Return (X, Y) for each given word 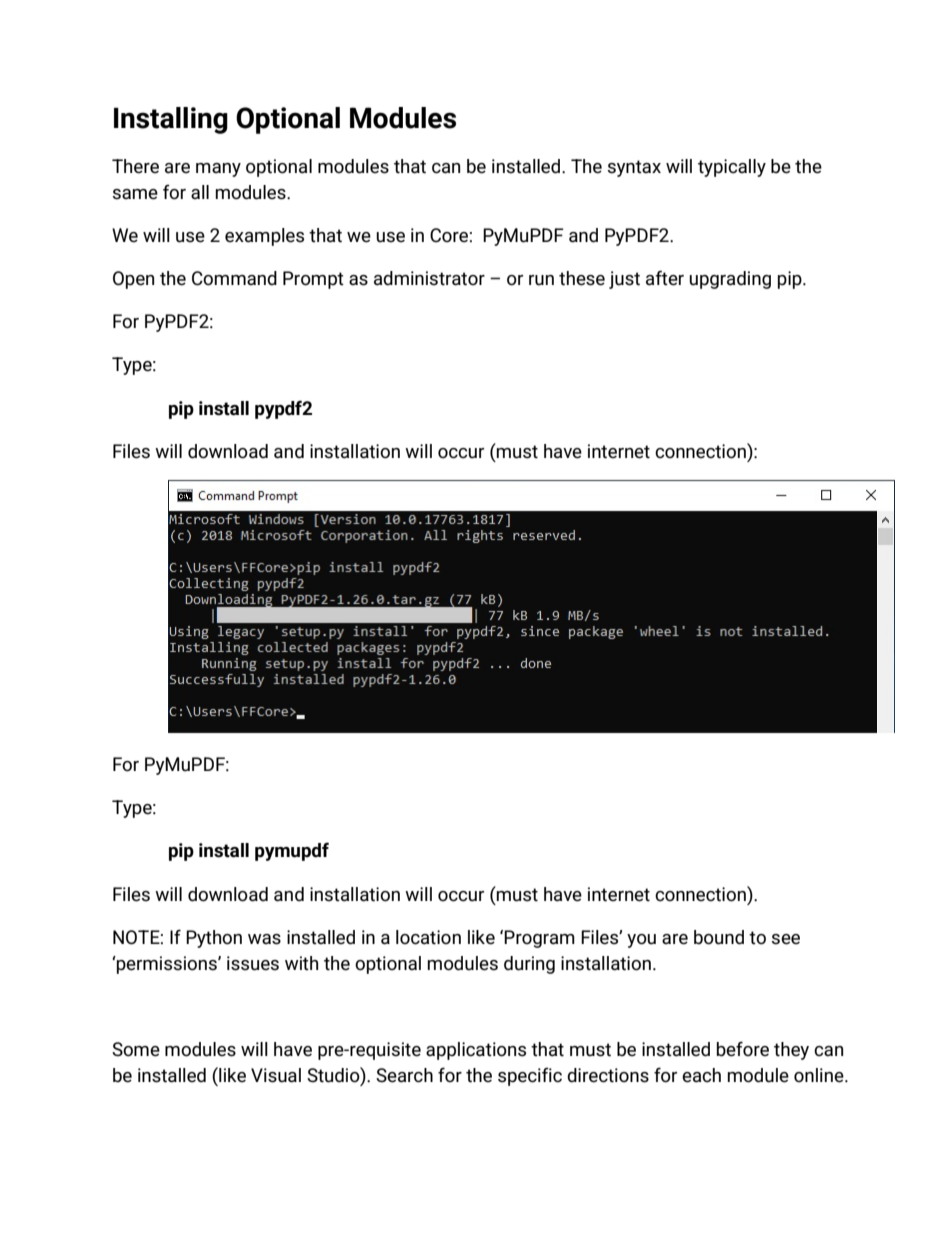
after (665, 278)
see (785, 939)
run (541, 280)
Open (133, 280)
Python (214, 939)
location (428, 937)
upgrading (730, 280)
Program (539, 939)
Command (234, 278)
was (264, 939)
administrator (429, 278)
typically (732, 168)
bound (719, 937)
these (582, 278)
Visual (276, 1075)
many (218, 170)
